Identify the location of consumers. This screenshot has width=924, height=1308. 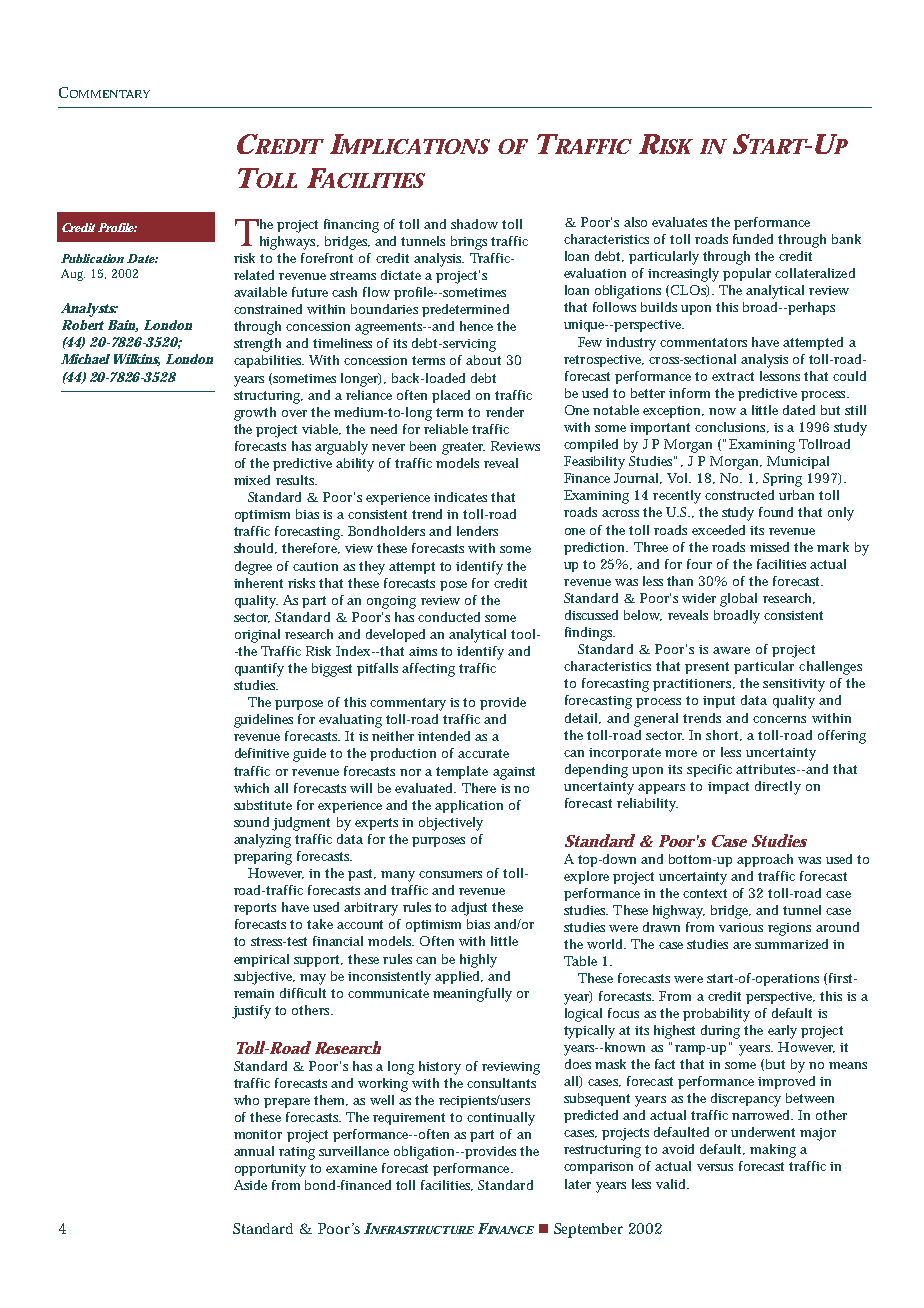
(450, 874).
